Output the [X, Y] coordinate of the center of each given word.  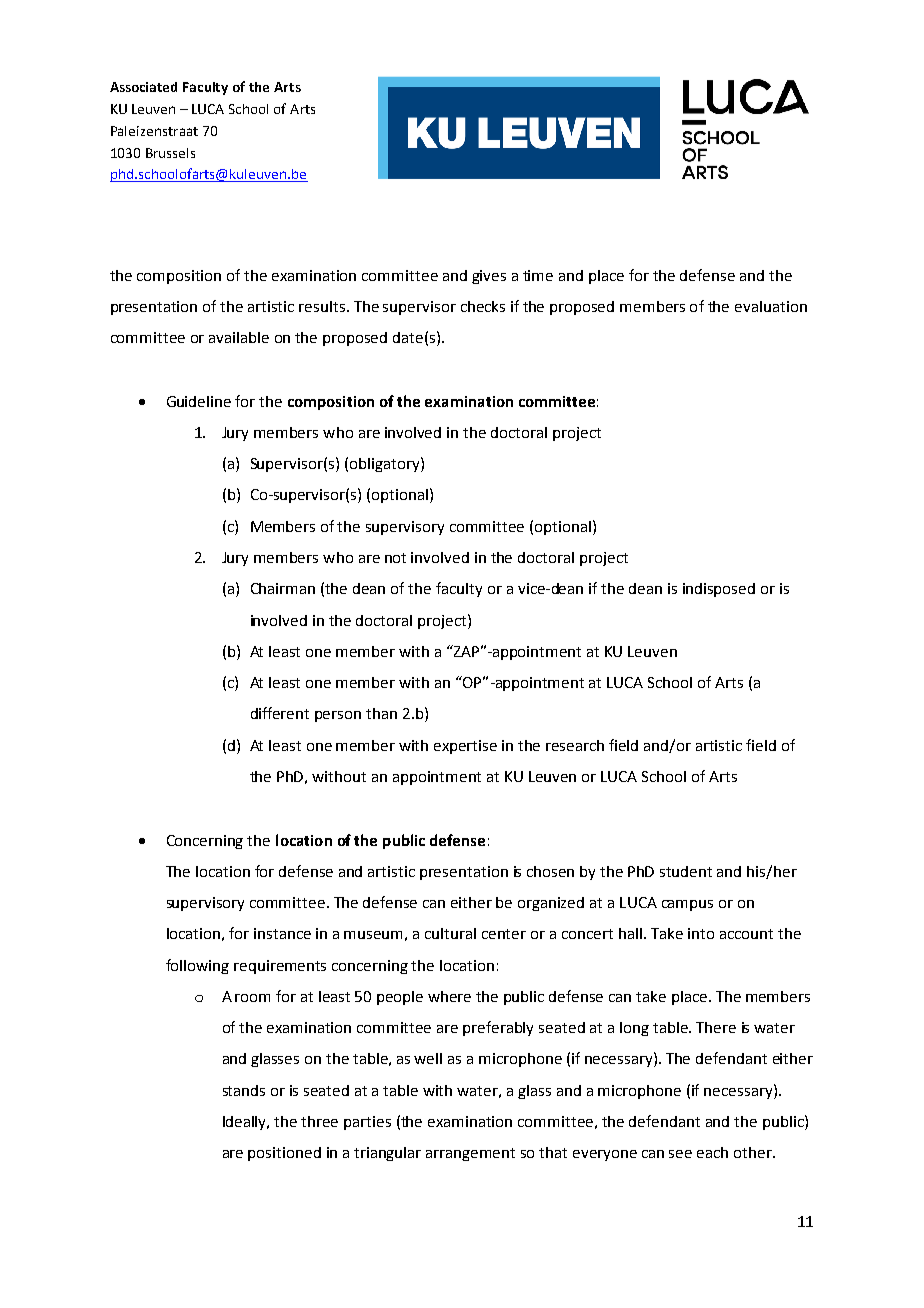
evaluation [771, 306]
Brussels [170, 153]
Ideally [246, 1123]
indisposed [719, 590]
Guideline [199, 401]
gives [489, 277]
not [395, 558]
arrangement [470, 1154]
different [280, 713]
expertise [465, 747]
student [686, 871]
